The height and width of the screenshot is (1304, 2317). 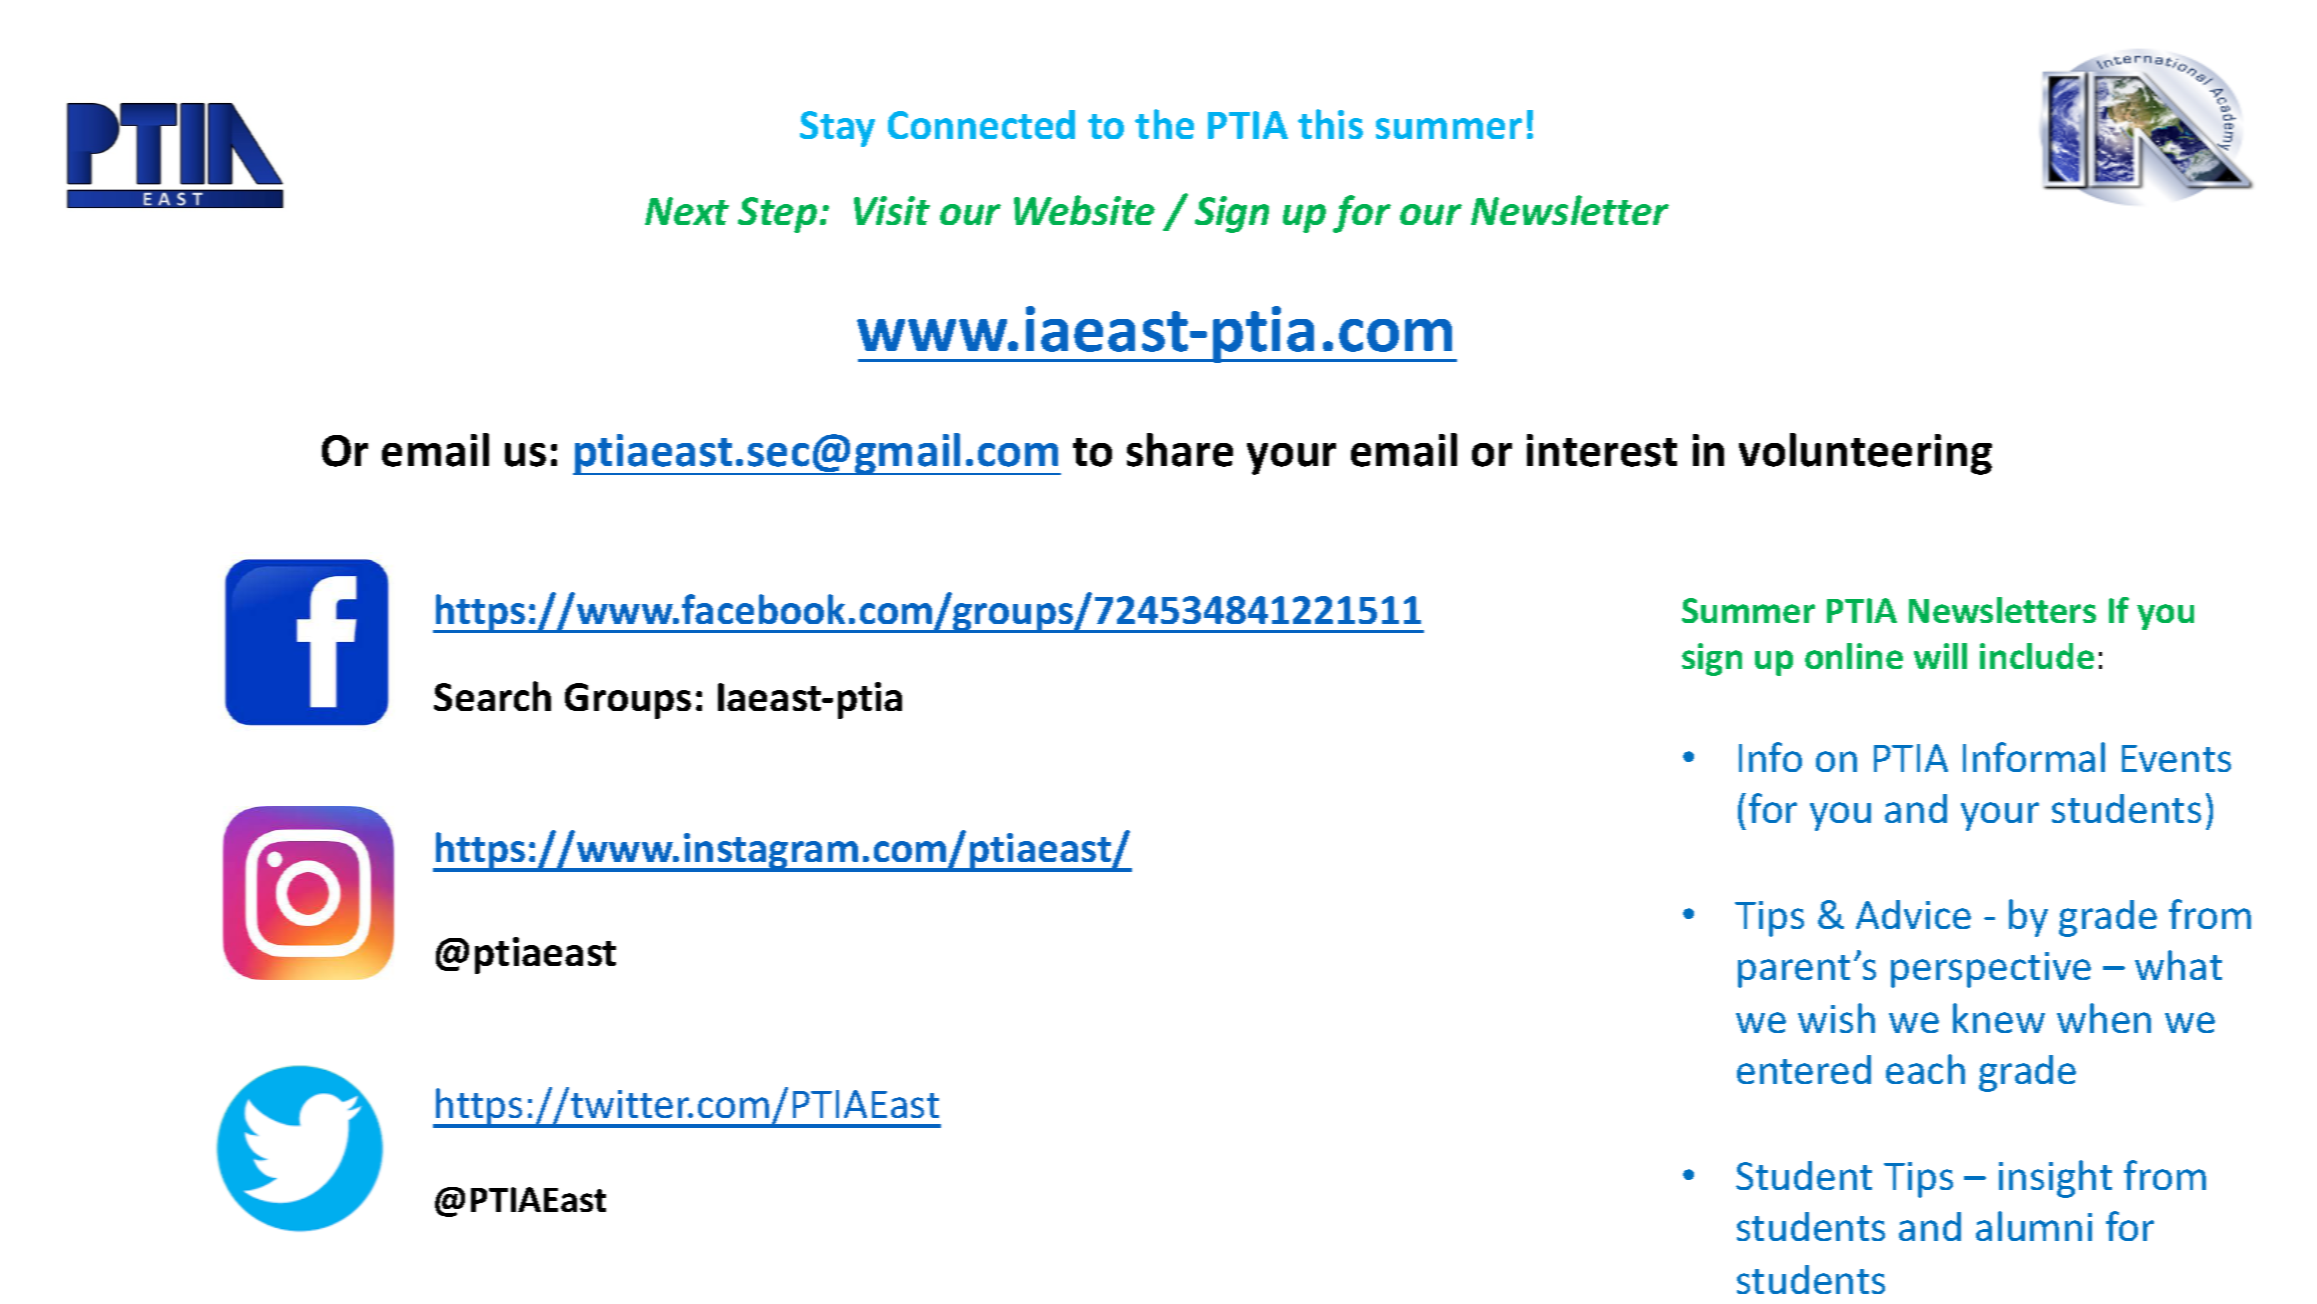 I want to click on Next, so click(x=687, y=211).
